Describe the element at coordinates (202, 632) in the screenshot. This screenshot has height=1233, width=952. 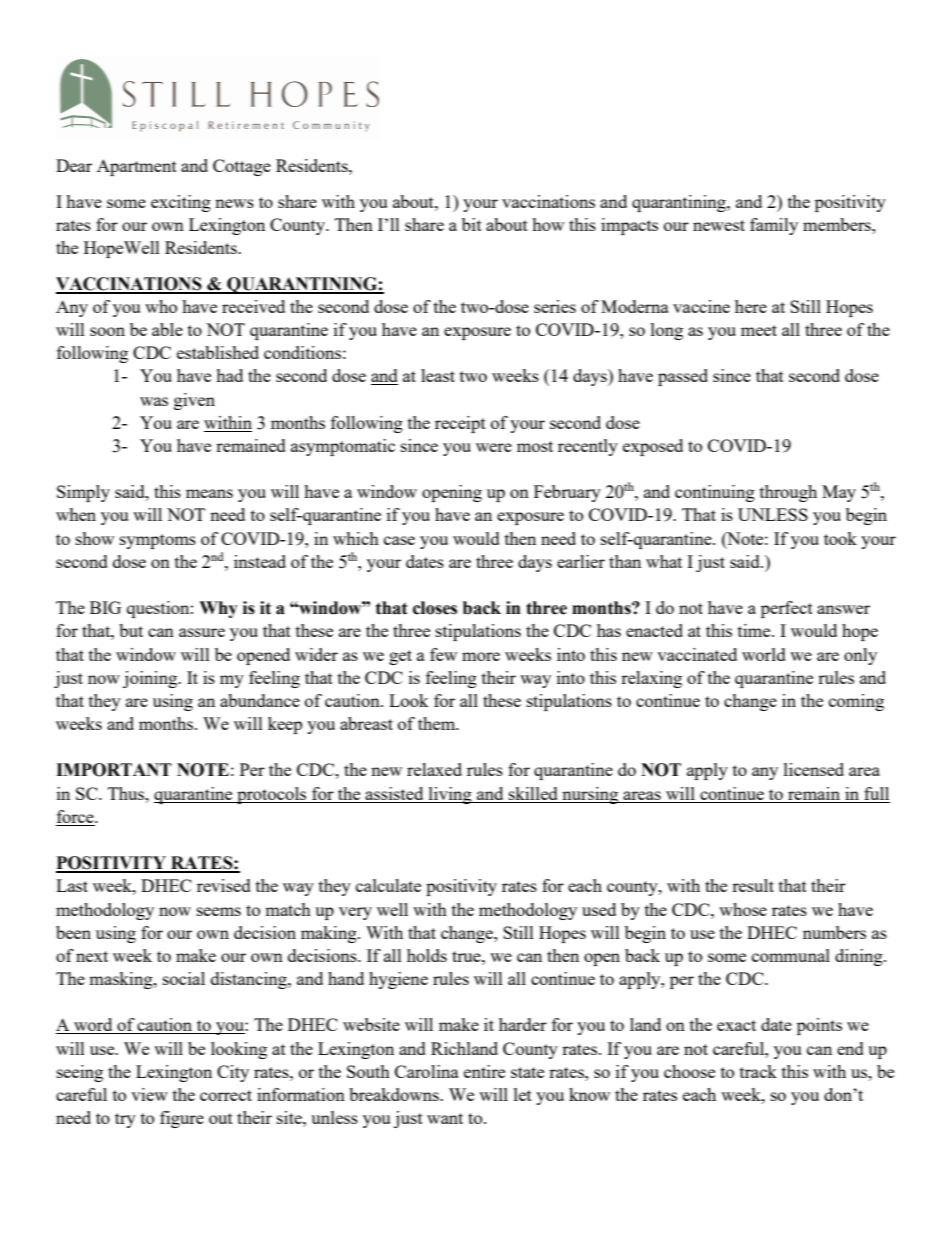
I see `assure` at that location.
